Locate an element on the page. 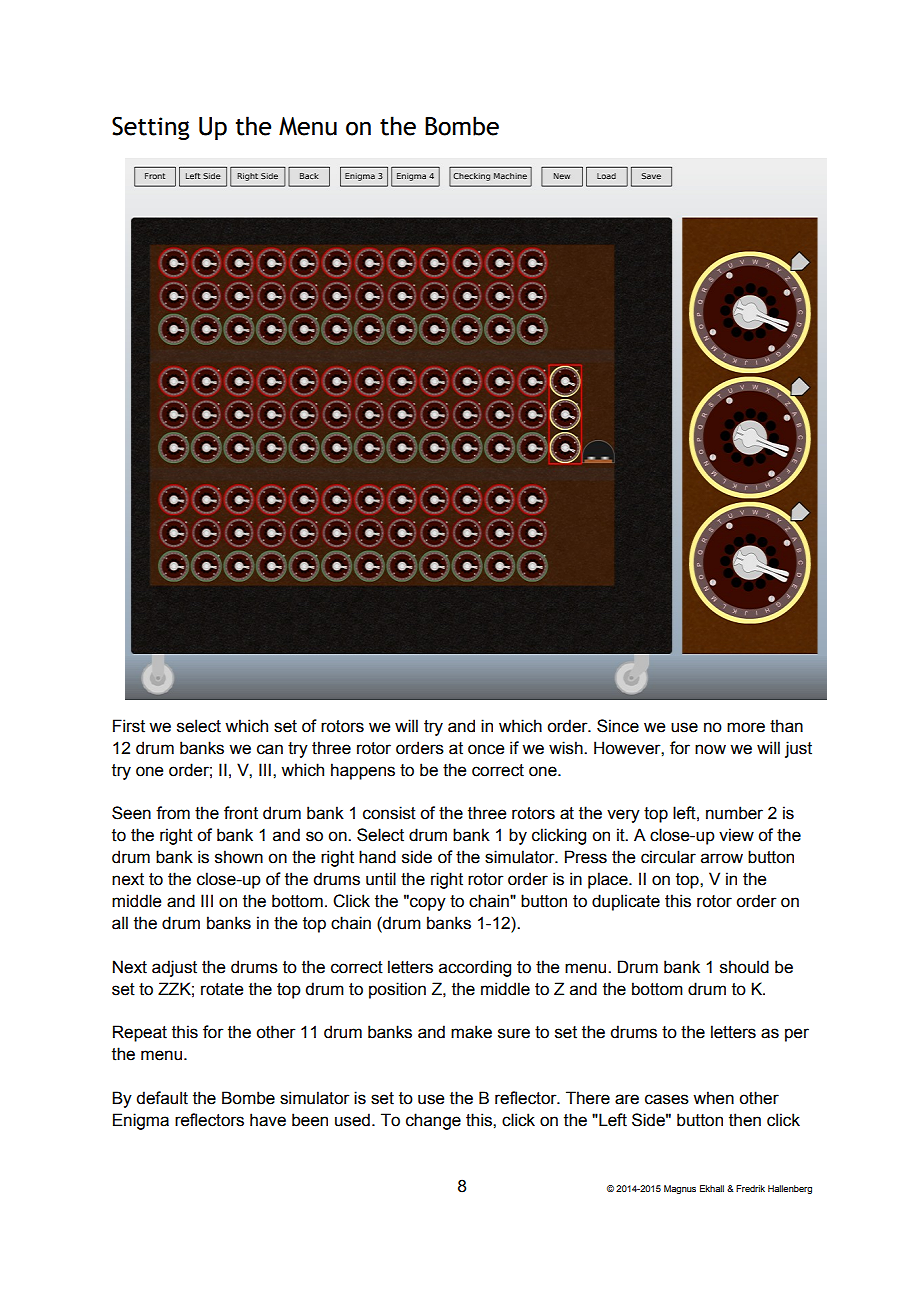 The image size is (924, 1308). consist is located at coordinates (389, 813).
